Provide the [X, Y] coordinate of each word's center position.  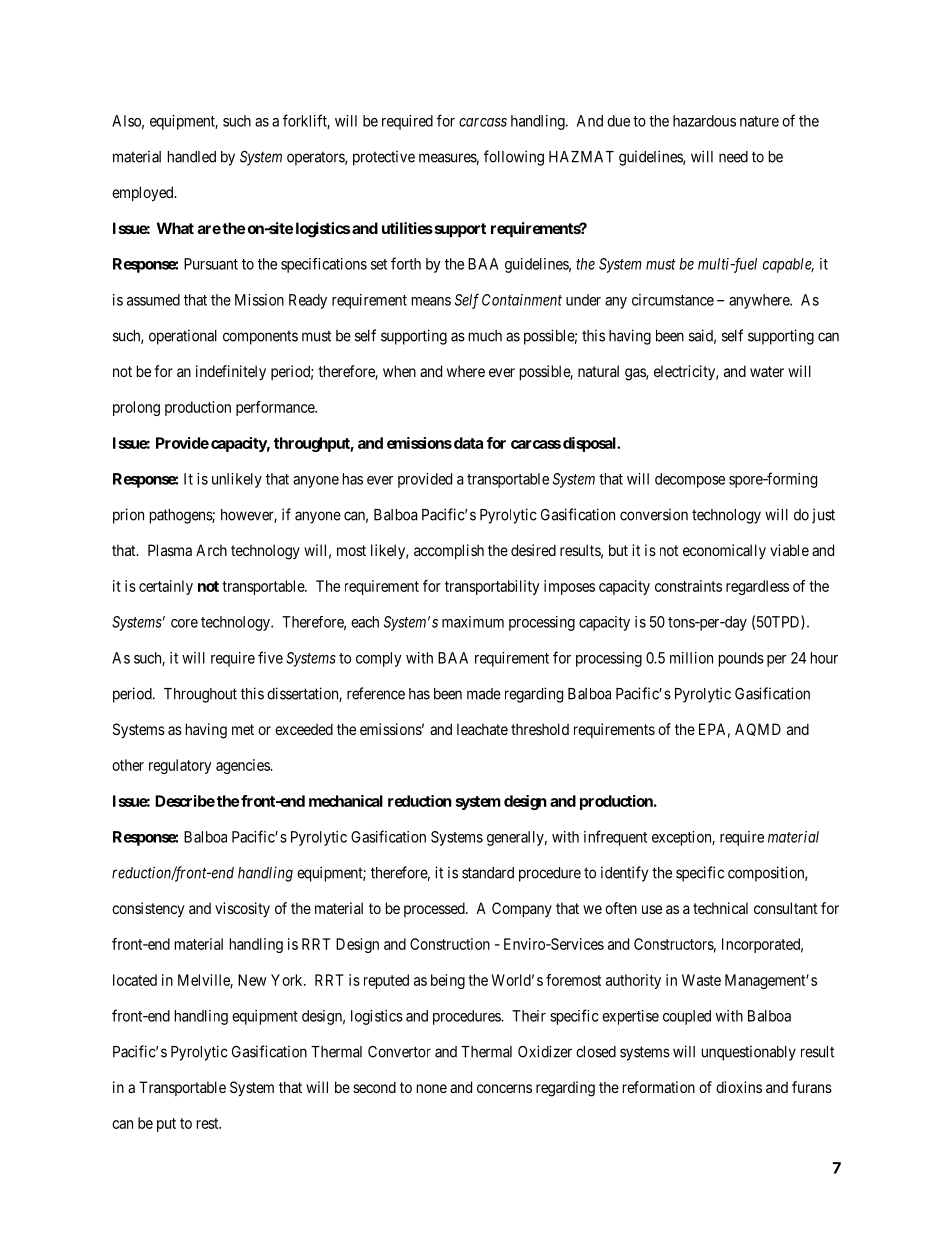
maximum [473, 622]
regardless [757, 587]
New [252, 980]
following [514, 158]
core [184, 623]
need [733, 157]
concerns [504, 1088]
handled [192, 157]
